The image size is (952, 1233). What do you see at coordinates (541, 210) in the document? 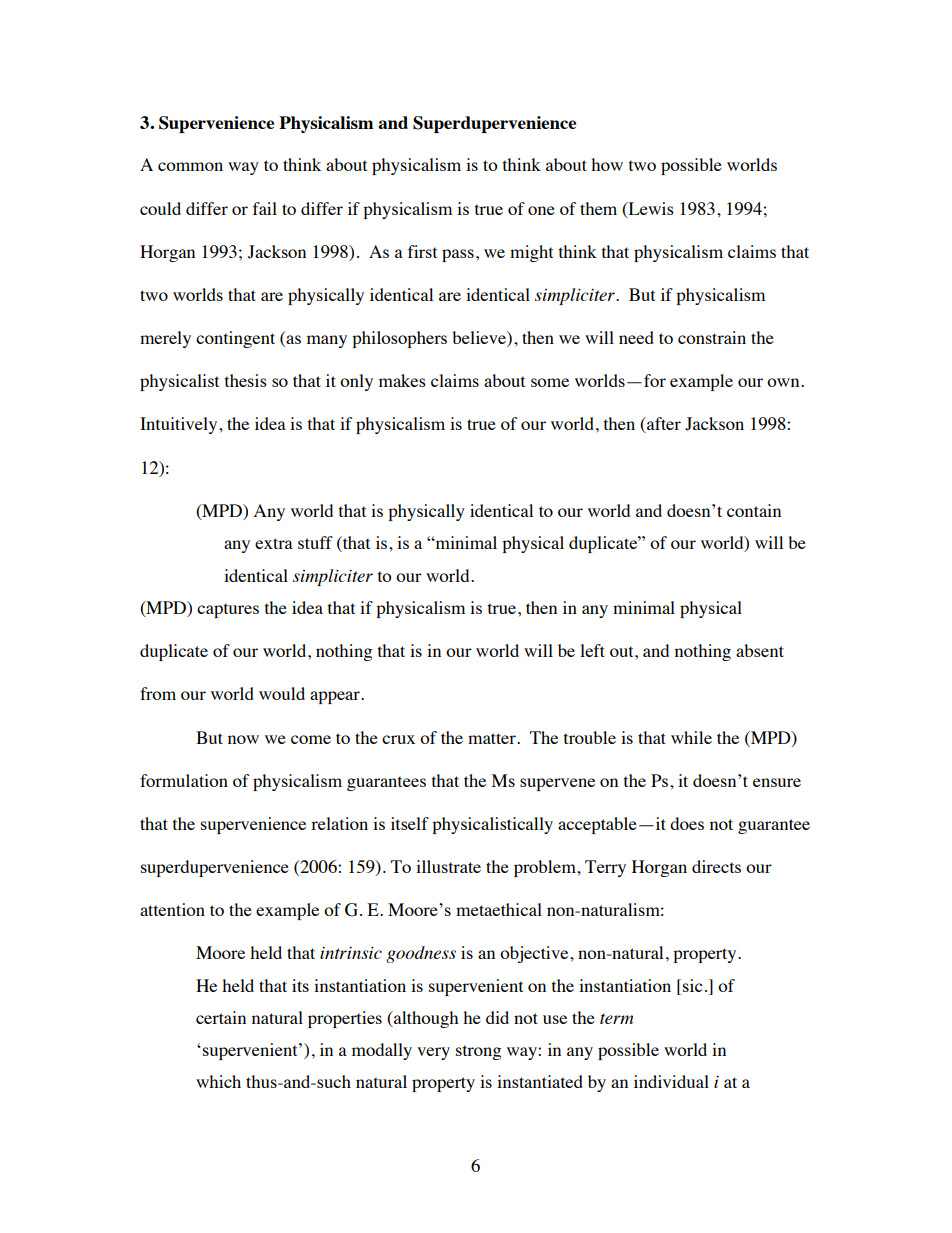
I see `one` at bounding box center [541, 210].
